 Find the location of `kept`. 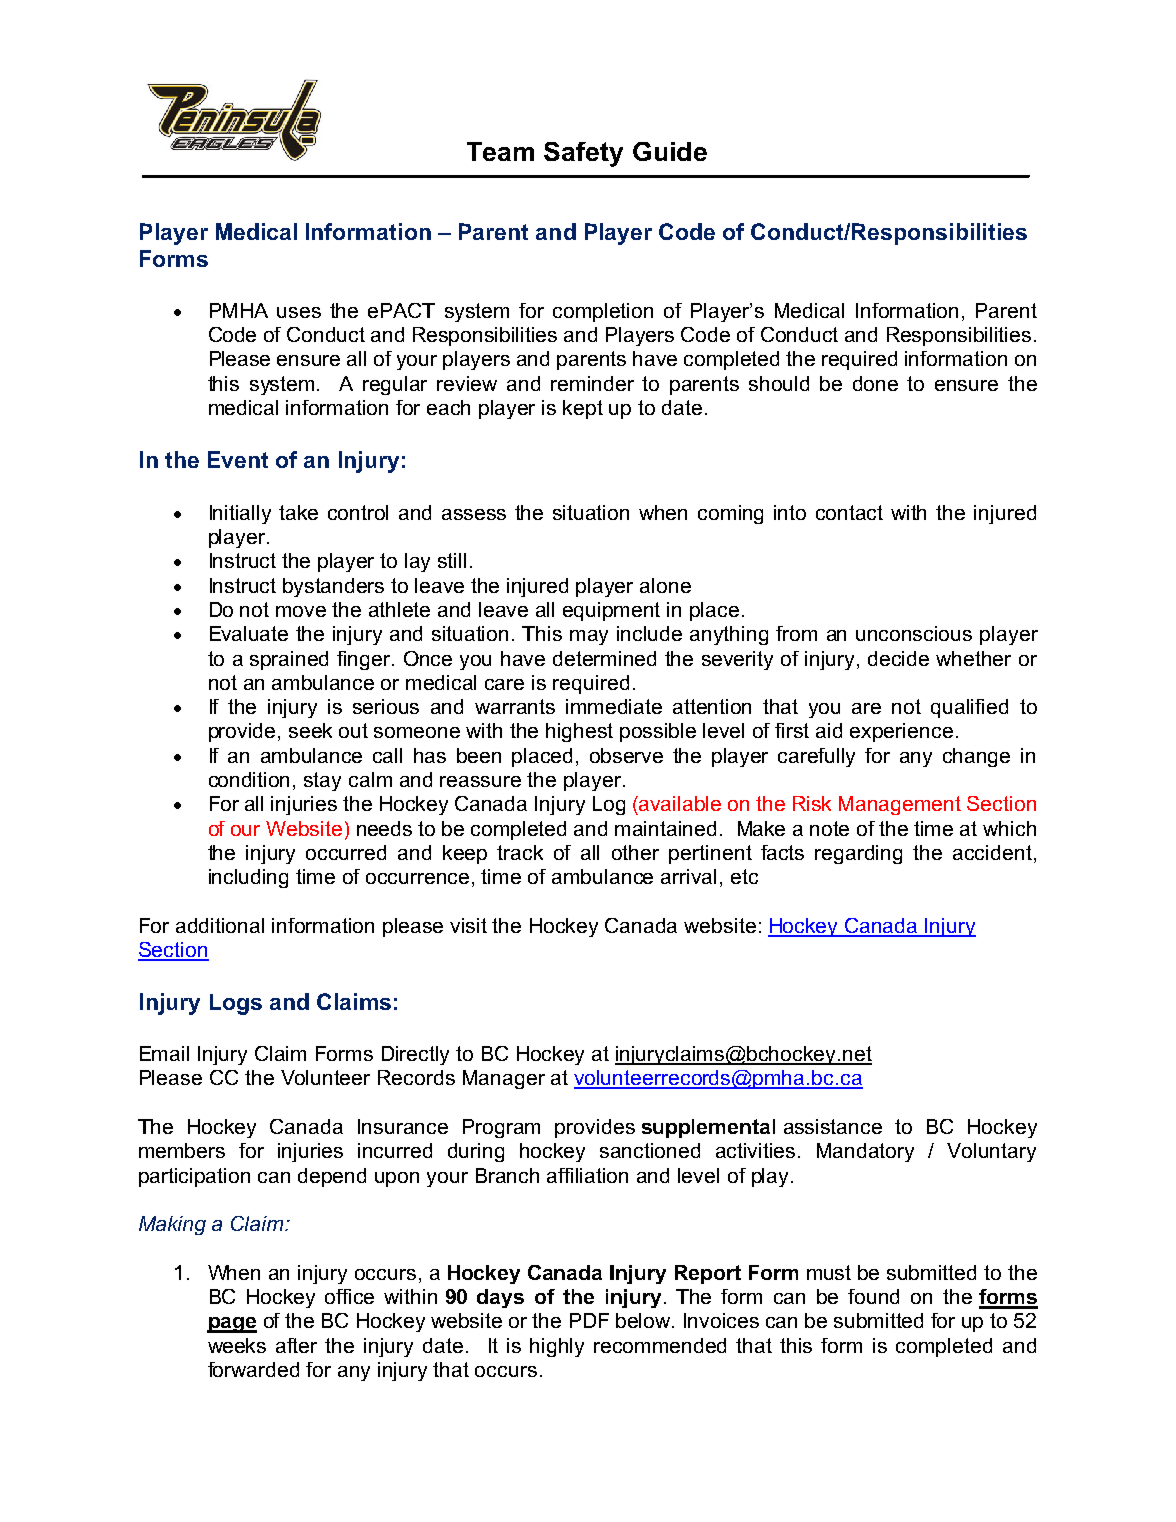

kept is located at coordinates (583, 409).
